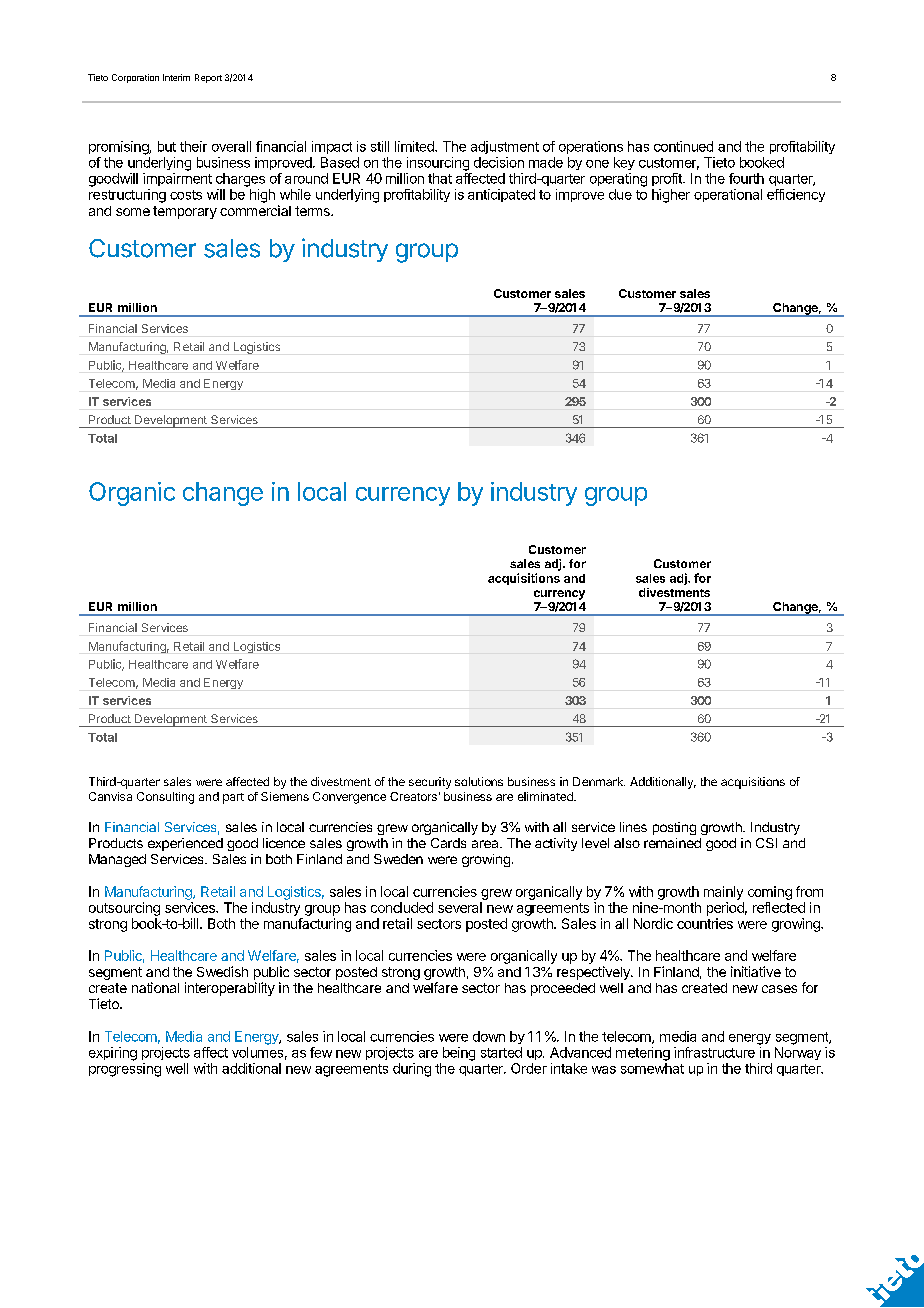 The image size is (924, 1308). I want to click on anticipated, so click(501, 195).
